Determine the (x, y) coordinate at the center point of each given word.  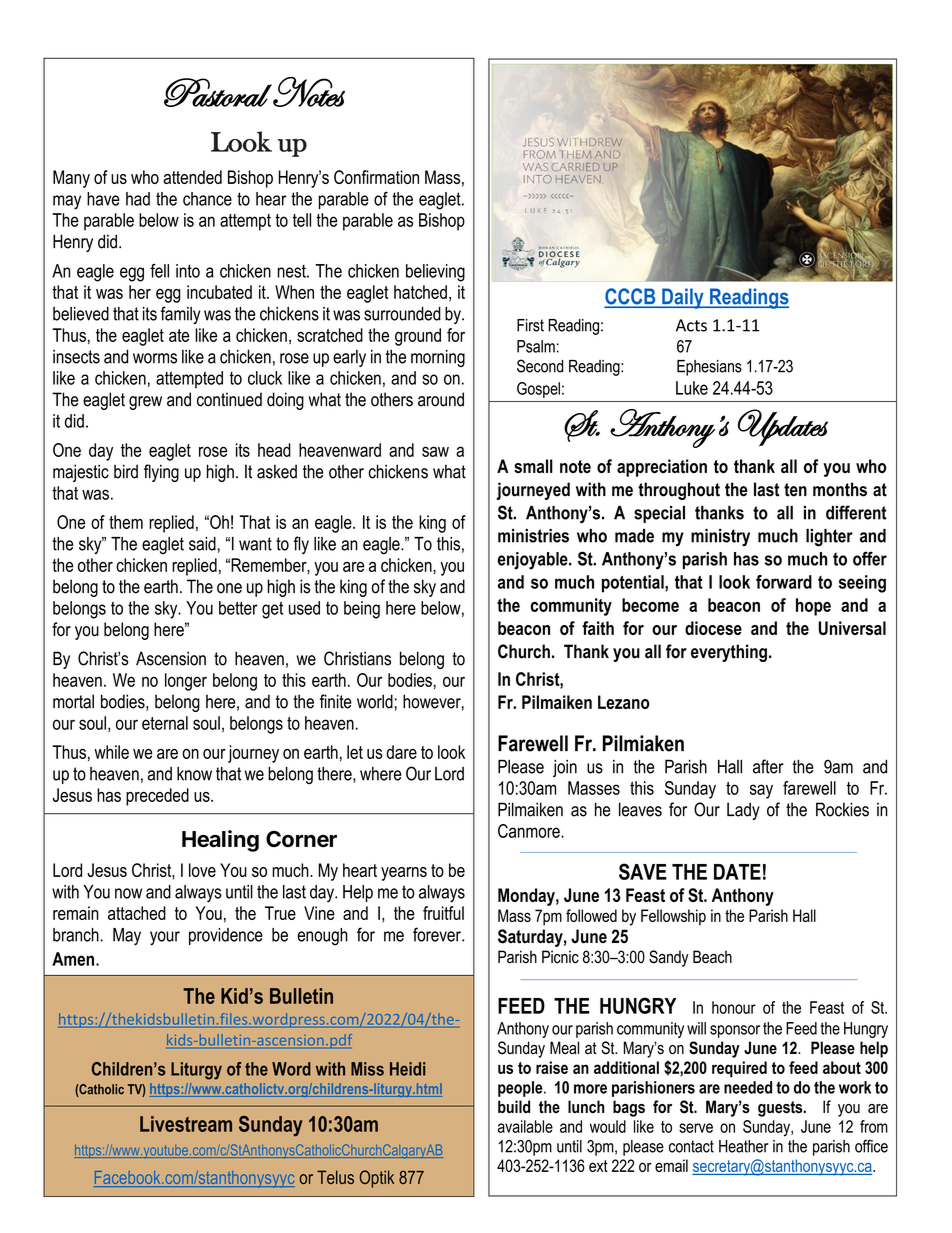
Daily (683, 298)
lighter (829, 538)
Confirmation (376, 177)
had (138, 199)
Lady (743, 811)
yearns (404, 874)
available (525, 1126)
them (126, 522)
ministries (533, 536)
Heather (743, 1146)
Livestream (186, 1124)
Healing (220, 841)
